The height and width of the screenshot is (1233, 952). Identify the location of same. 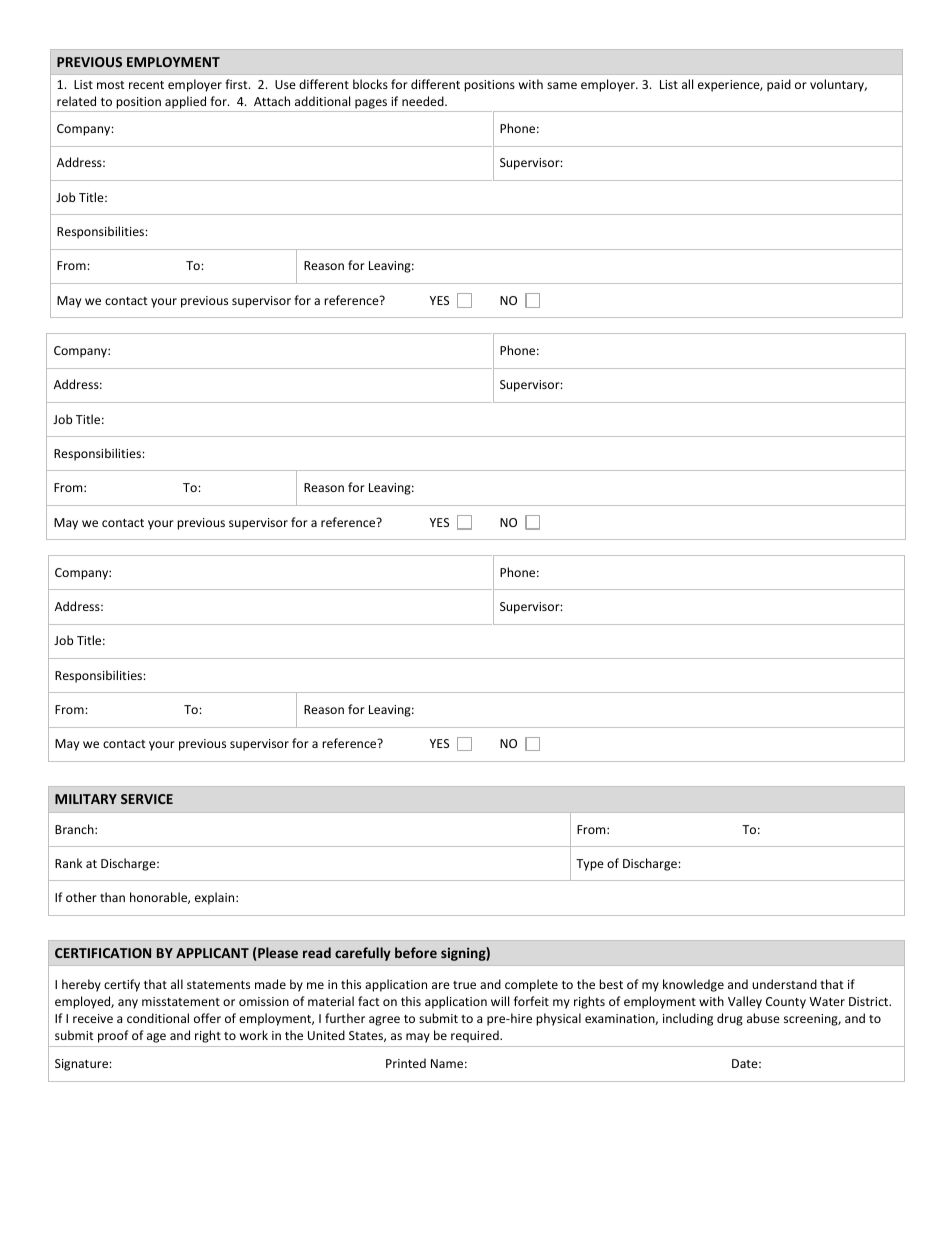
(562, 85).
